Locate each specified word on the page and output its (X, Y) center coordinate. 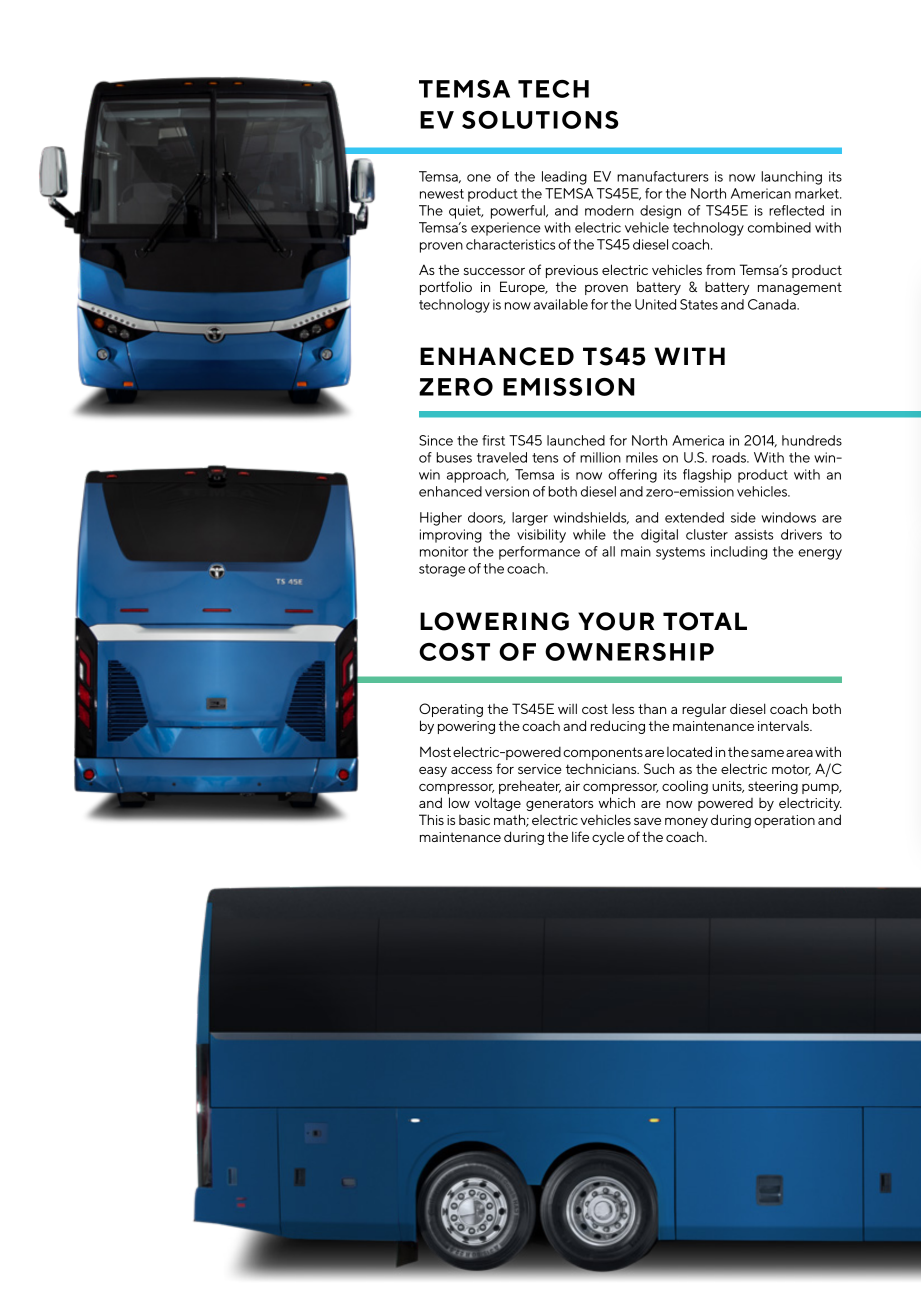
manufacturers (663, 176)
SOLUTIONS (540, 120)
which (617, 802)
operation (784, 821)
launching (791, 178)
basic (474, 820)
